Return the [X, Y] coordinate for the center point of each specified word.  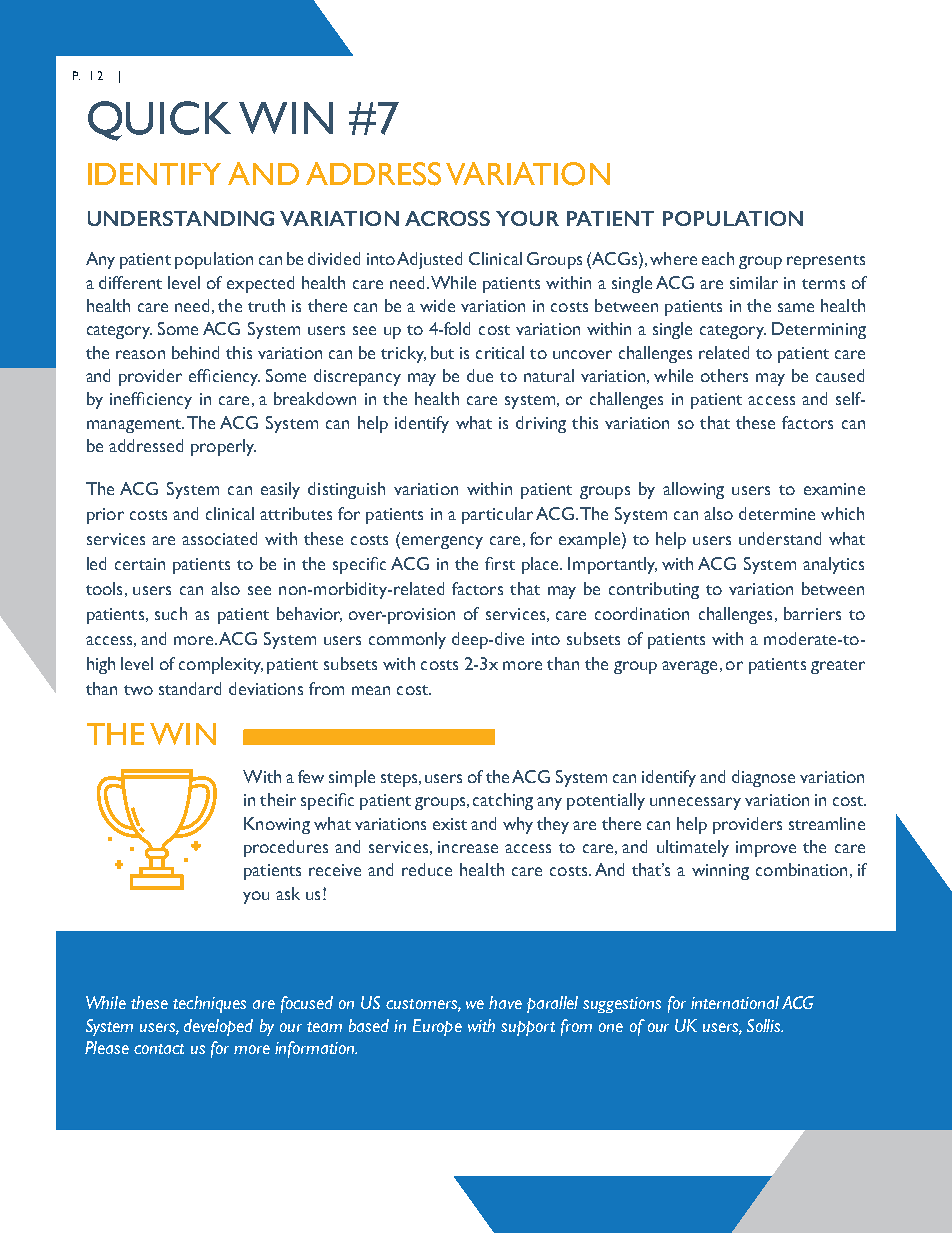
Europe [437, 1027]
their [278, 799]
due [480, 375]
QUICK [159, 121]
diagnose [763, 778]
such [171, 613]
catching [503, 801]
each [718, 258]
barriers [812, 613]
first [500, 563]
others [724, 375]
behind [195, 352]
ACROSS [447, 218]
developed [218, 1027]
